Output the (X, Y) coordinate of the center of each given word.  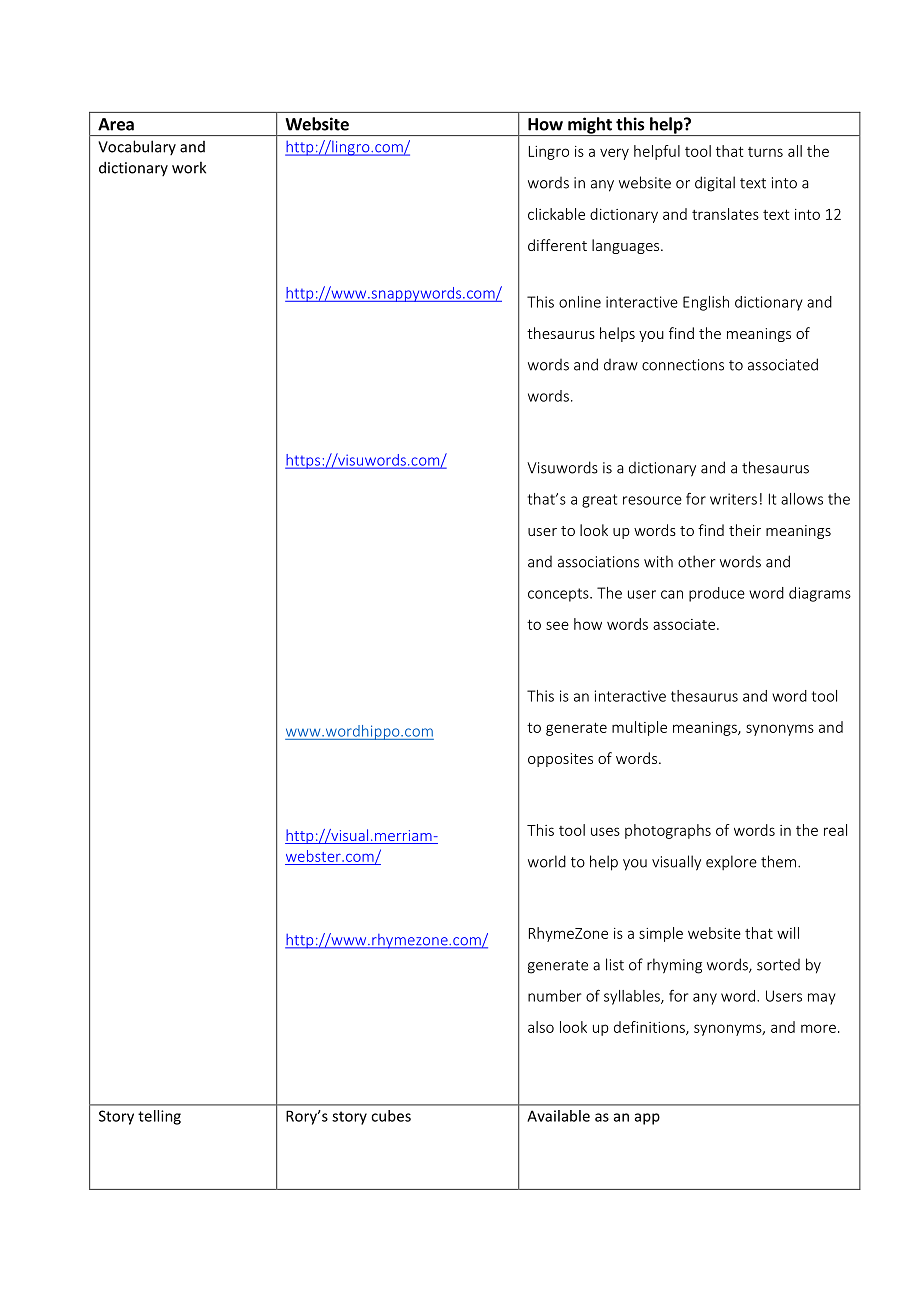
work (189, 167)
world (547, 861)
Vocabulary (137, 147)
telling (159, 1117)
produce (717, 594)
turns (765, 152)
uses (605, 831)
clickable (556, 214)
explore (731, 862)
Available (558, 1116)
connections (683, 365)
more (818, 1028)
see (557, 625)
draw (621, 365)
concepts (559, 595)
